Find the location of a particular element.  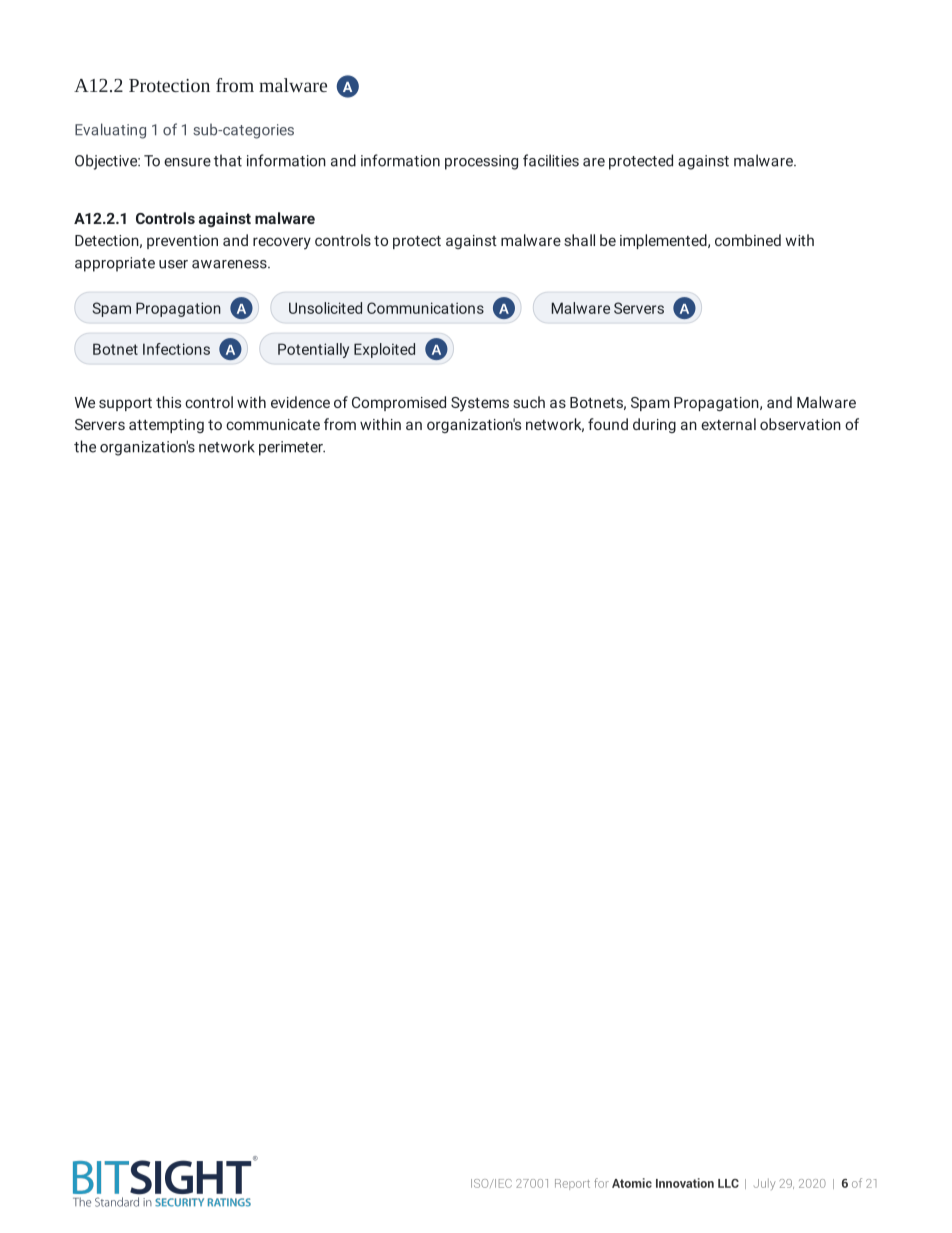

ensure is located at coordinates (187, 162).
